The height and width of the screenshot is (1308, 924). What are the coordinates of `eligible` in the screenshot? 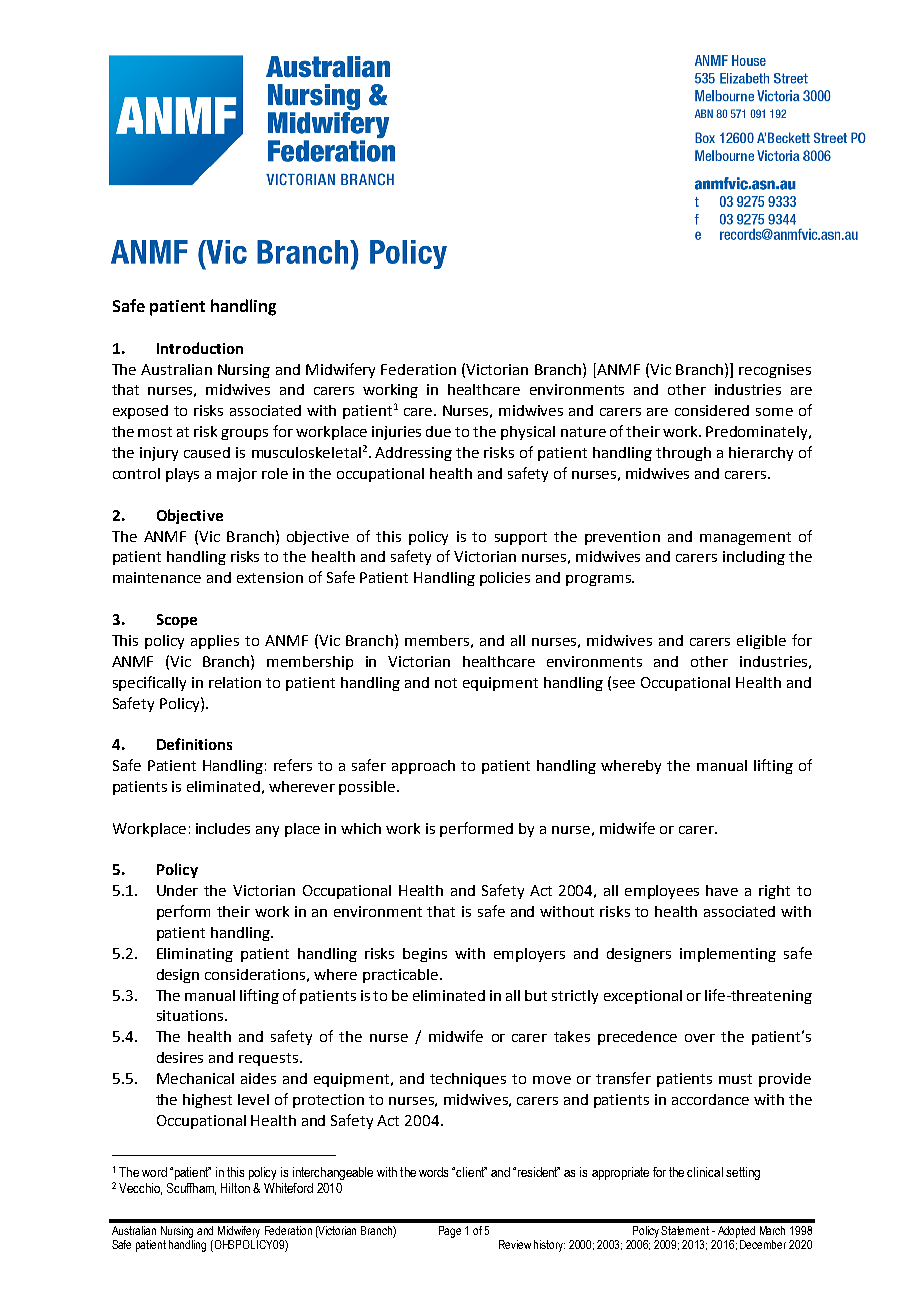 It's located at (761, 642).
